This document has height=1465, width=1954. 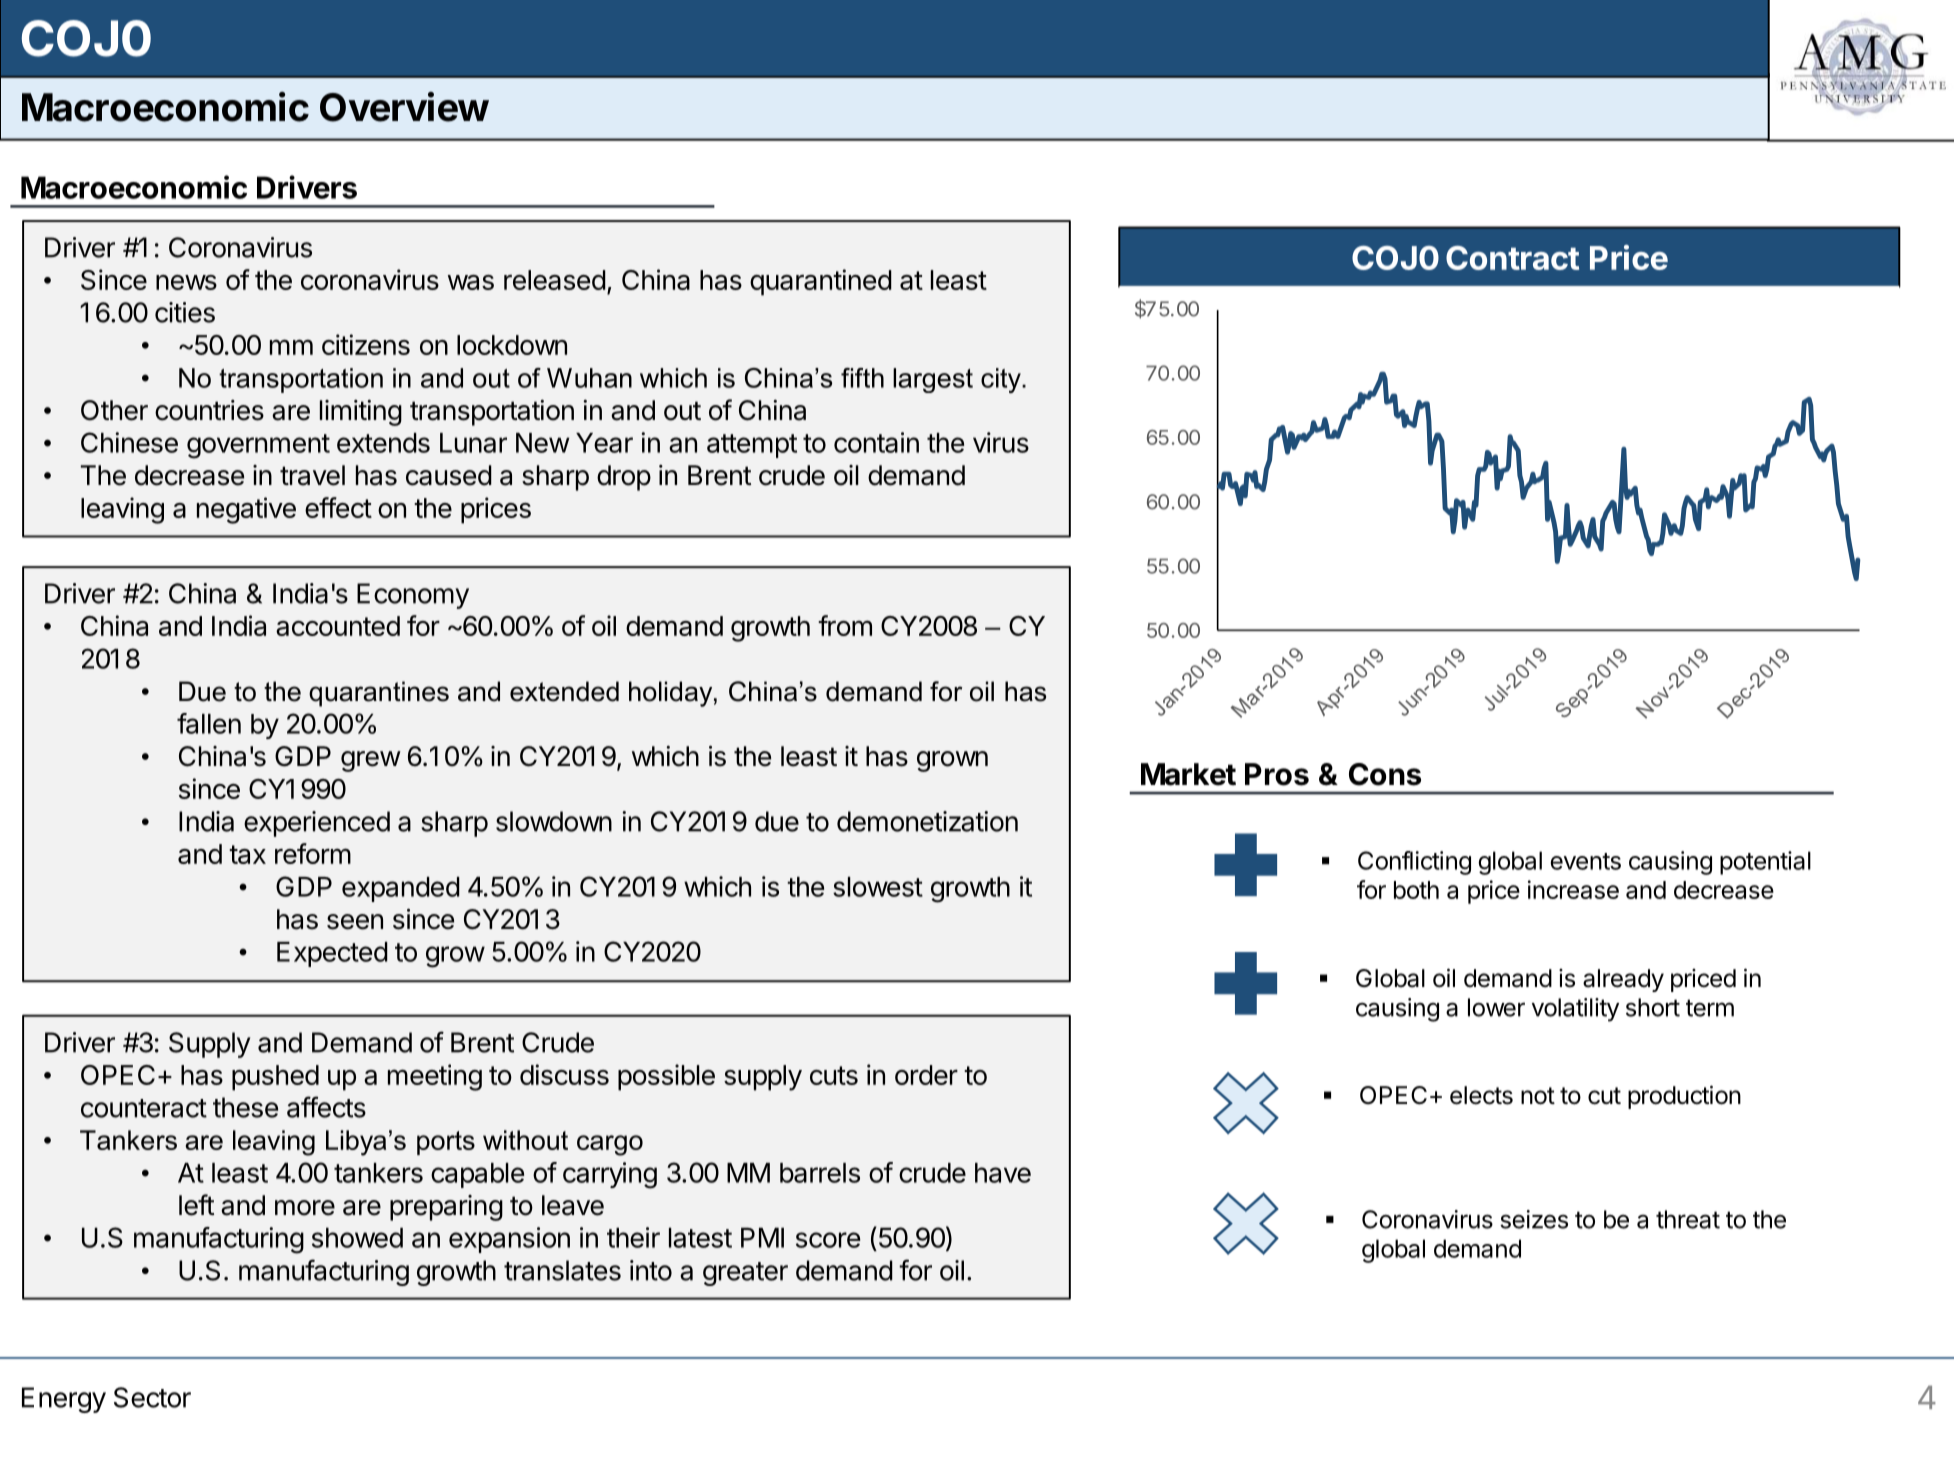 What do you see at coordinates (152, 1397) in the document?
I see `Sector` at bounding box center [152, 1397].
